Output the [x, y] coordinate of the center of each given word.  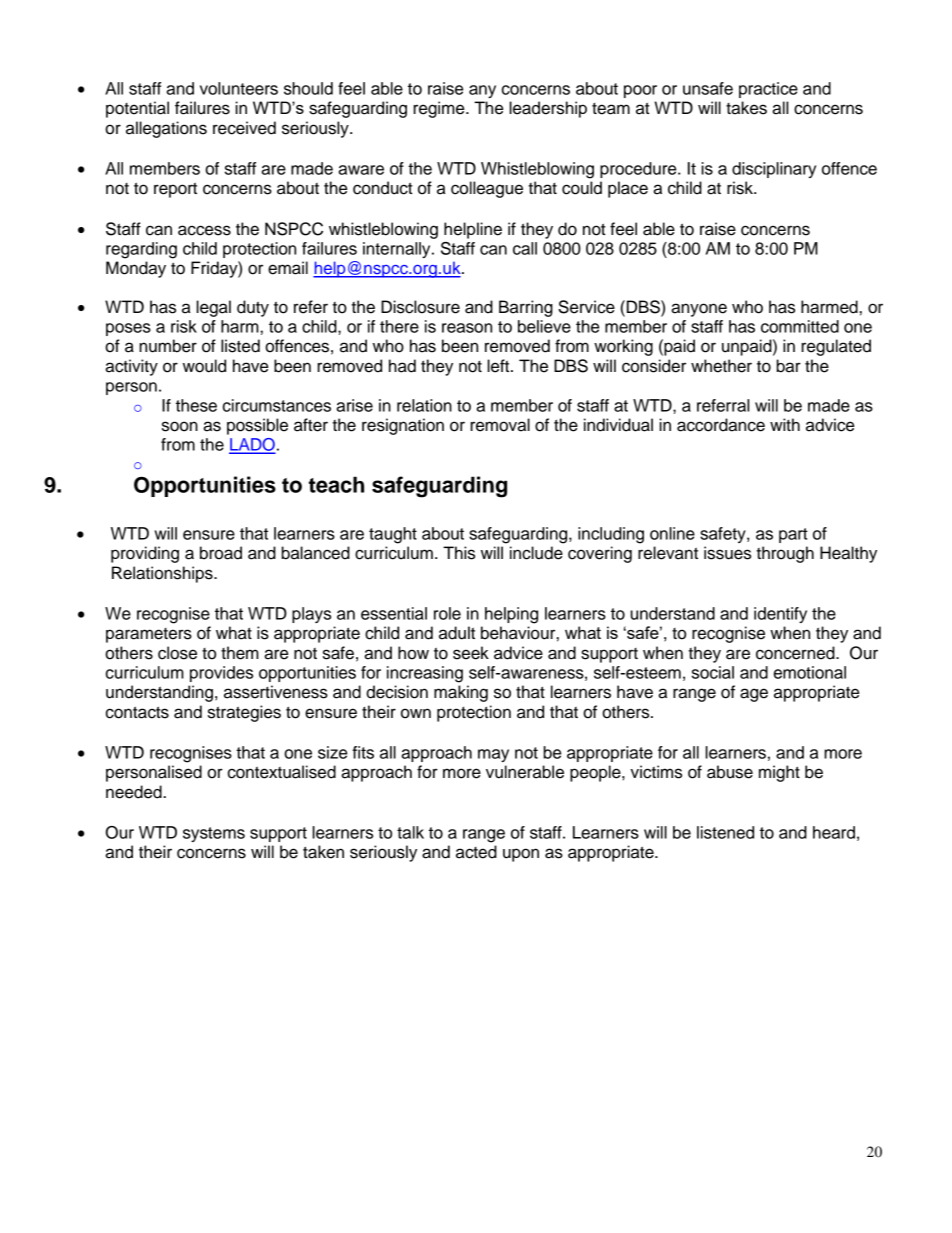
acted [476, 852]
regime [440, 109]
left [499, 366]
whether [721, 366]
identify [780, 615]
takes [746, 108]
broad [221, 553]
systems [214, 834]
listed [240, 346]
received [244, 128]
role [447, 613]
